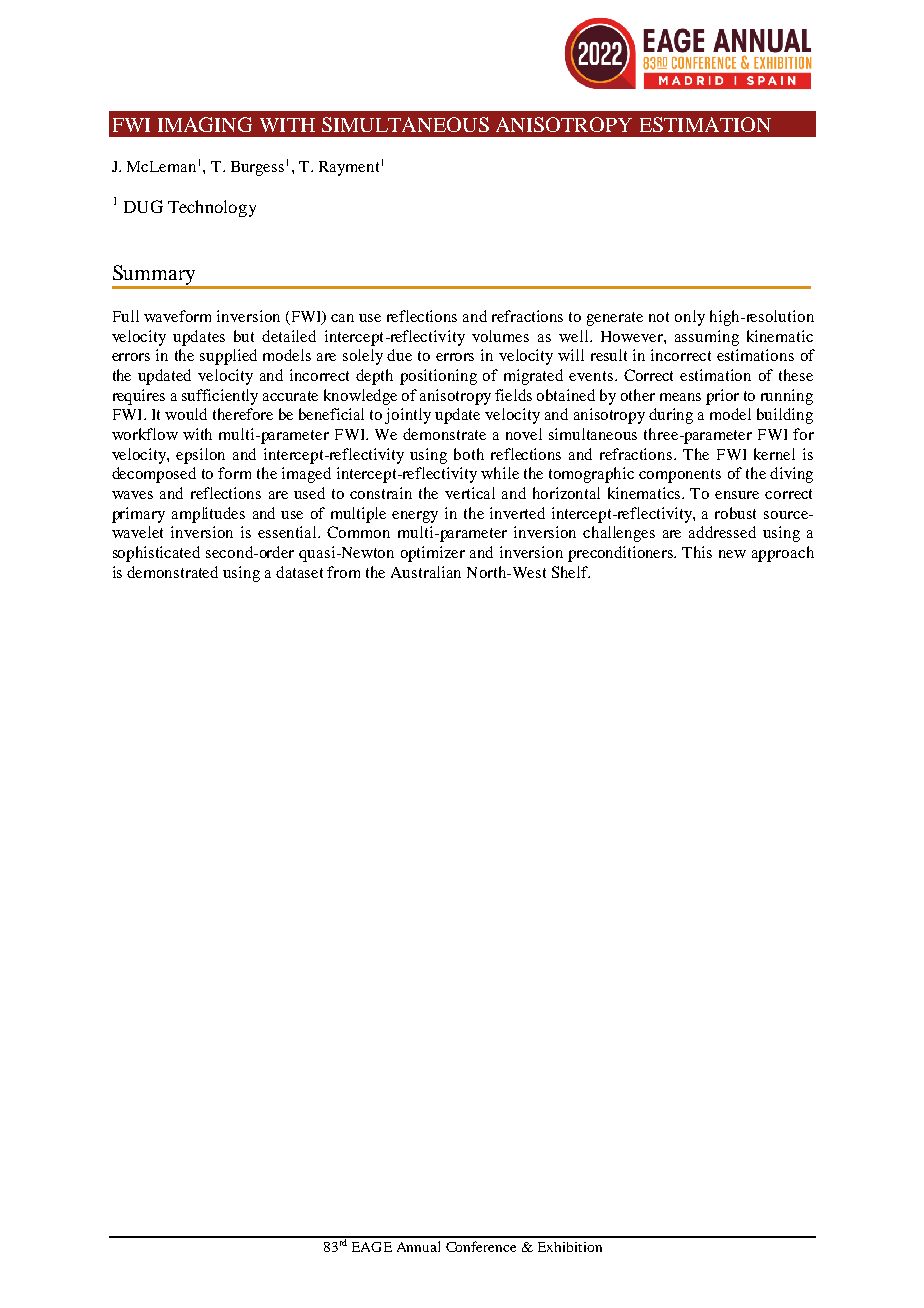  I want to click on both, so click(469, 454).
